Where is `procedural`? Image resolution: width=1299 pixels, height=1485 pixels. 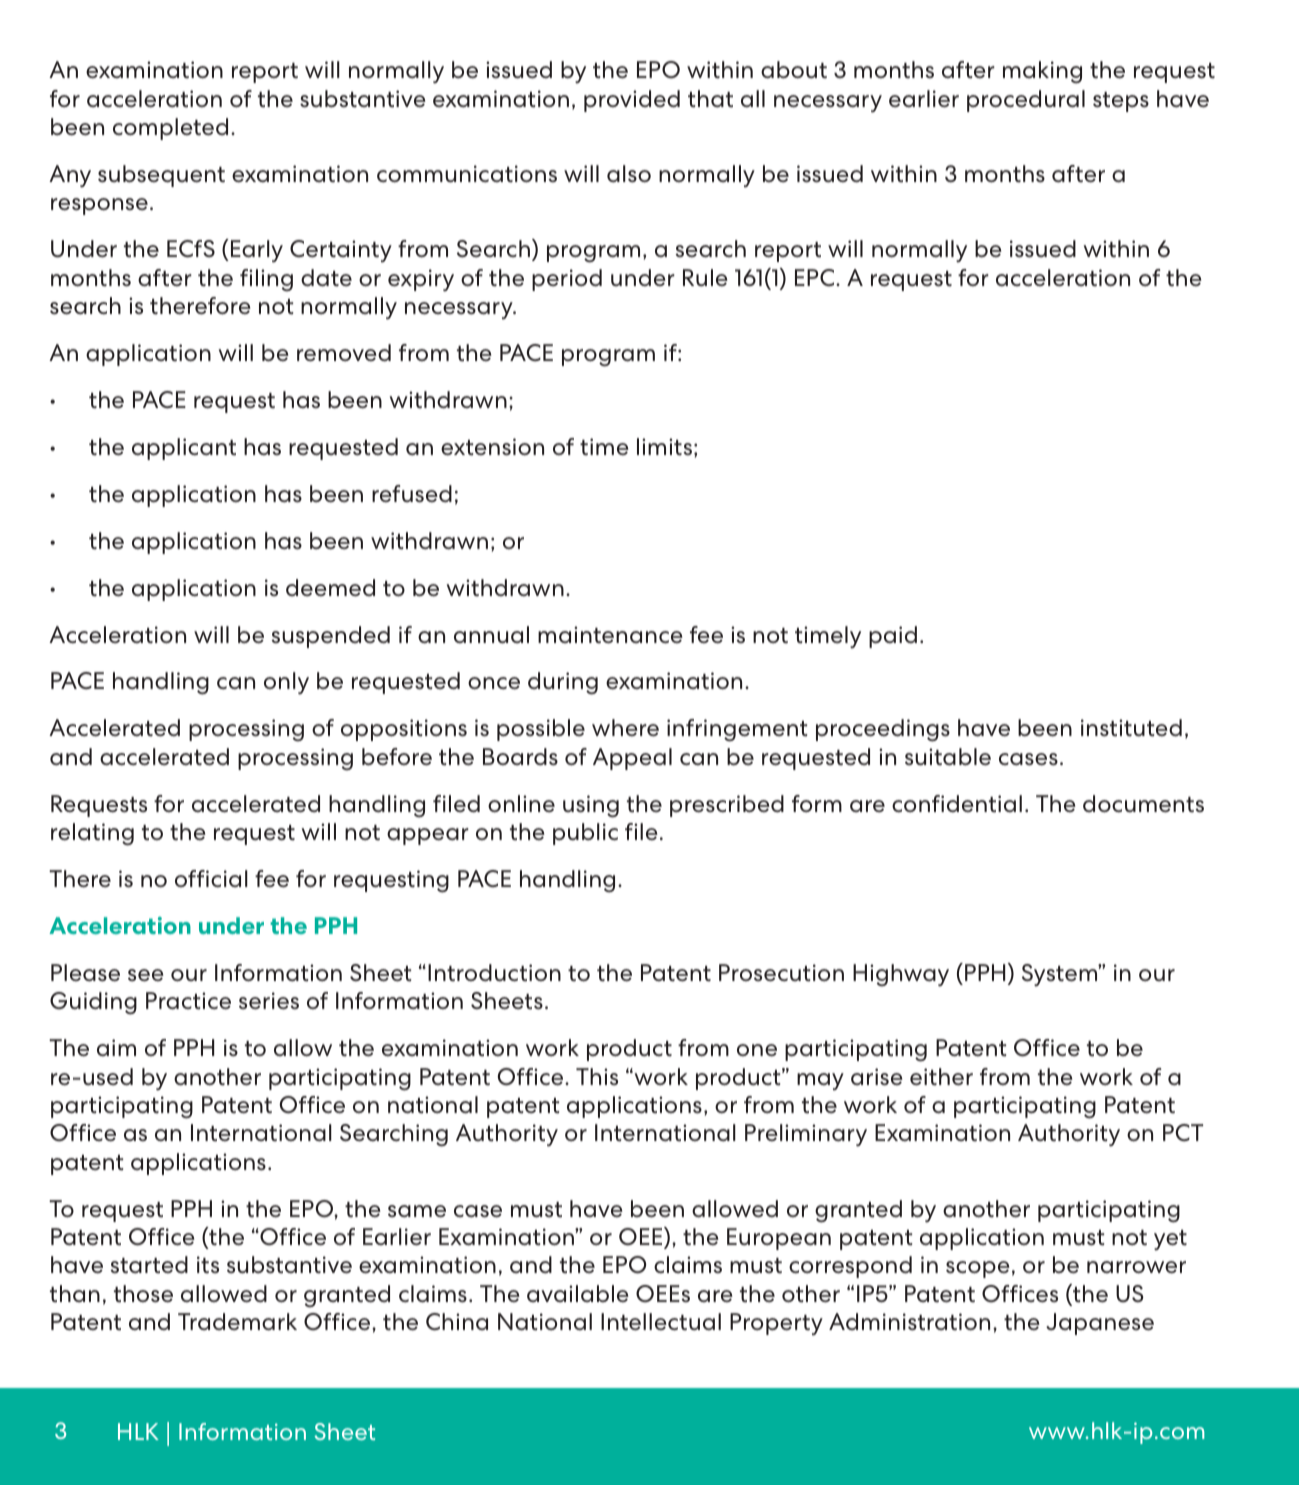 procedural is located at coordinates (1026, 101).
